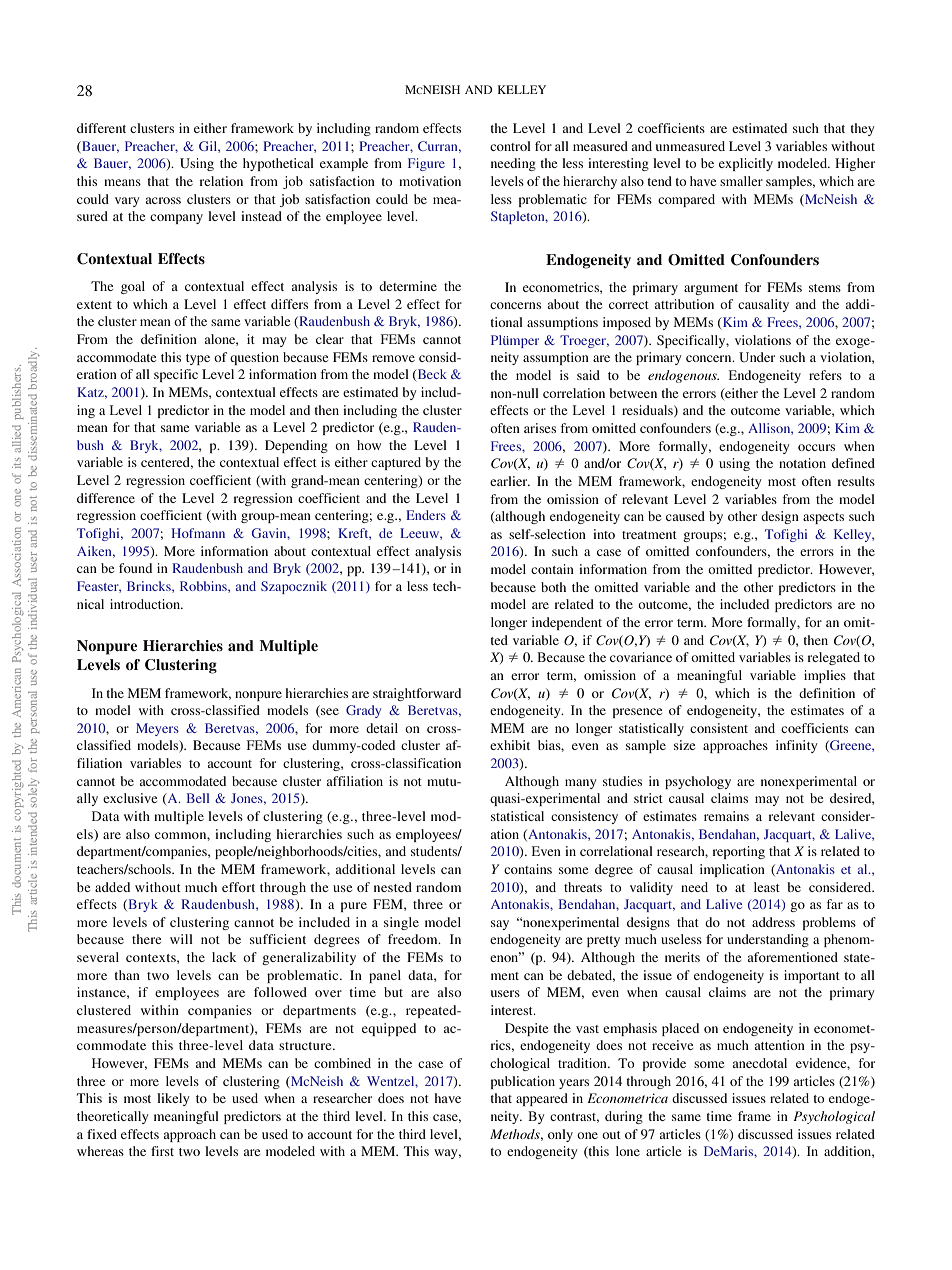  What do you see at coordinates (204, 586) in the page?
I see `Robbins` at bounding box center [204, 586].
